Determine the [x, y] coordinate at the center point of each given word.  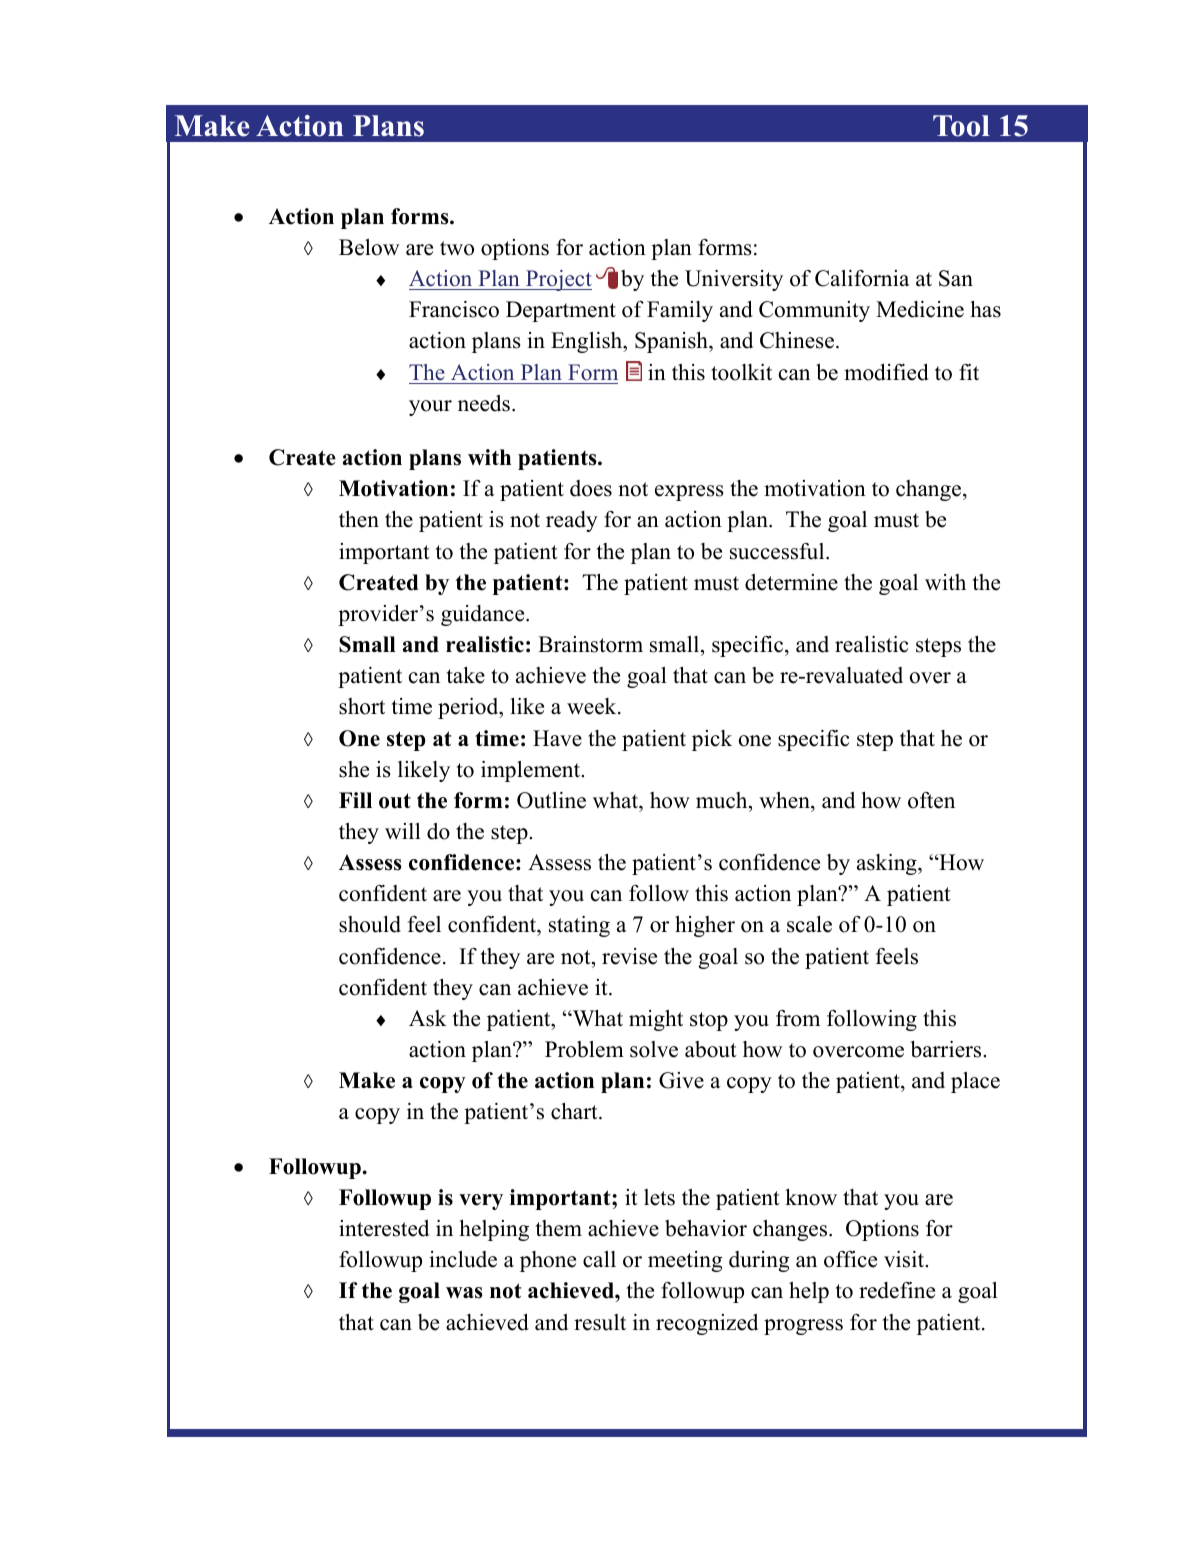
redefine [897, 1290]
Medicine [920, 309]
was [464, 1293]
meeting [685, 1261]
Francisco [454, 309]
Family [680, 311]
